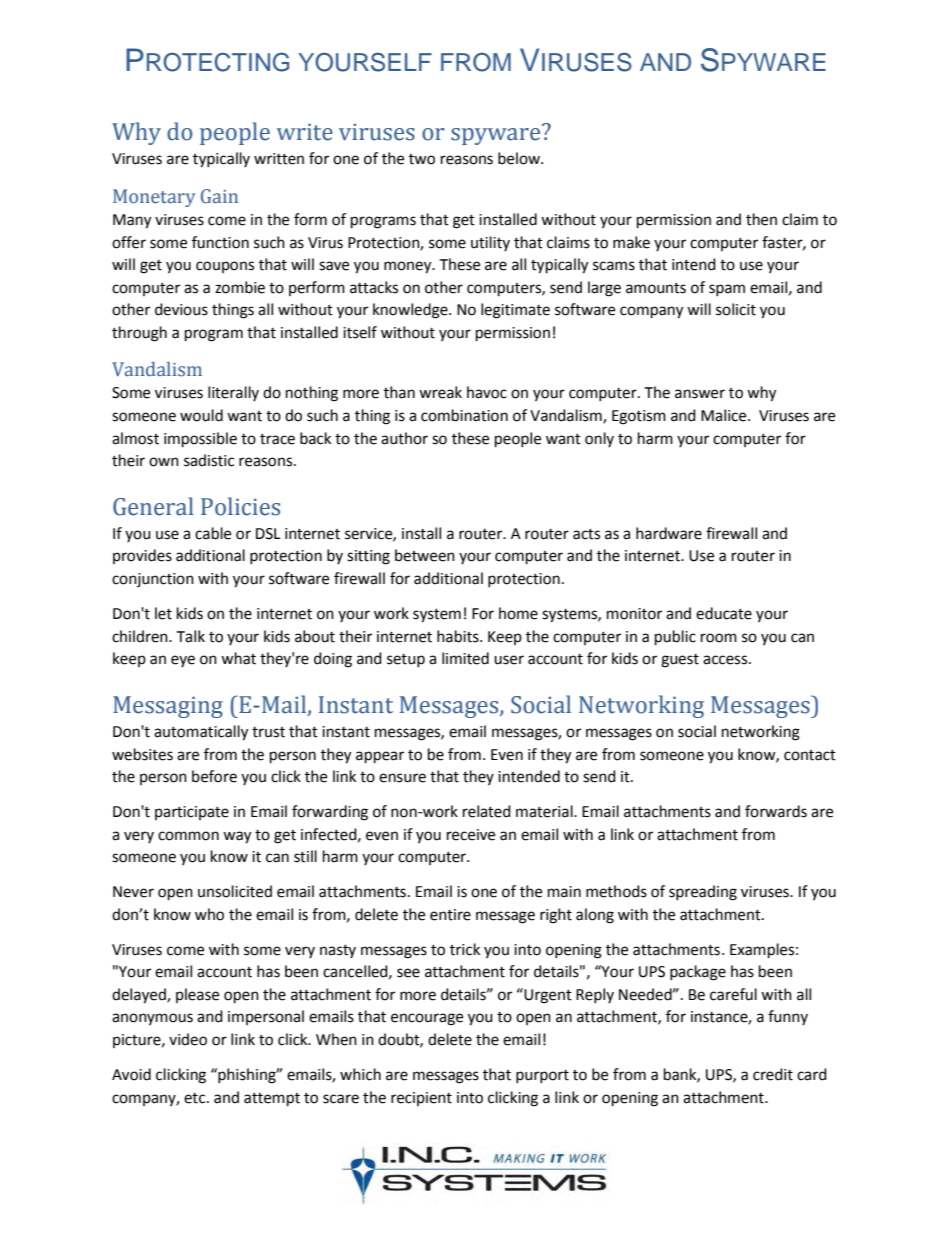  Describe the element at coordinates (700, 394) in the screenshot. I see `answer` at that location.
